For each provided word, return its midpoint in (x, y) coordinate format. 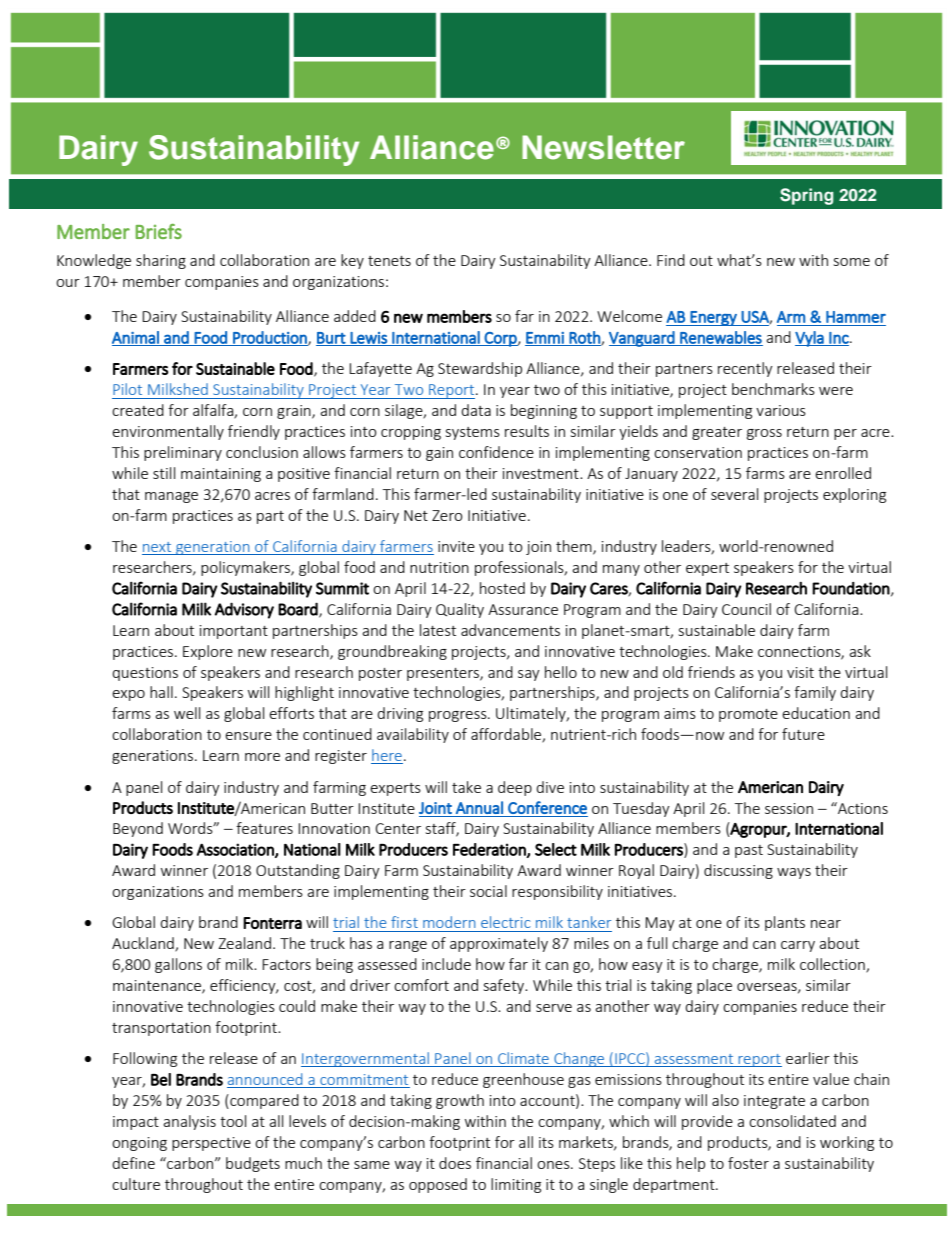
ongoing (139, 1144)
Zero (447, 515)
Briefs (158, 231)
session (789, 808)
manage (171, 497)
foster (748, 1163)
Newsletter (603, 147)
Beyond (138, 829)
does (455, 1163)
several (734, 494)
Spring (807, 196)
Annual (479, 807)
